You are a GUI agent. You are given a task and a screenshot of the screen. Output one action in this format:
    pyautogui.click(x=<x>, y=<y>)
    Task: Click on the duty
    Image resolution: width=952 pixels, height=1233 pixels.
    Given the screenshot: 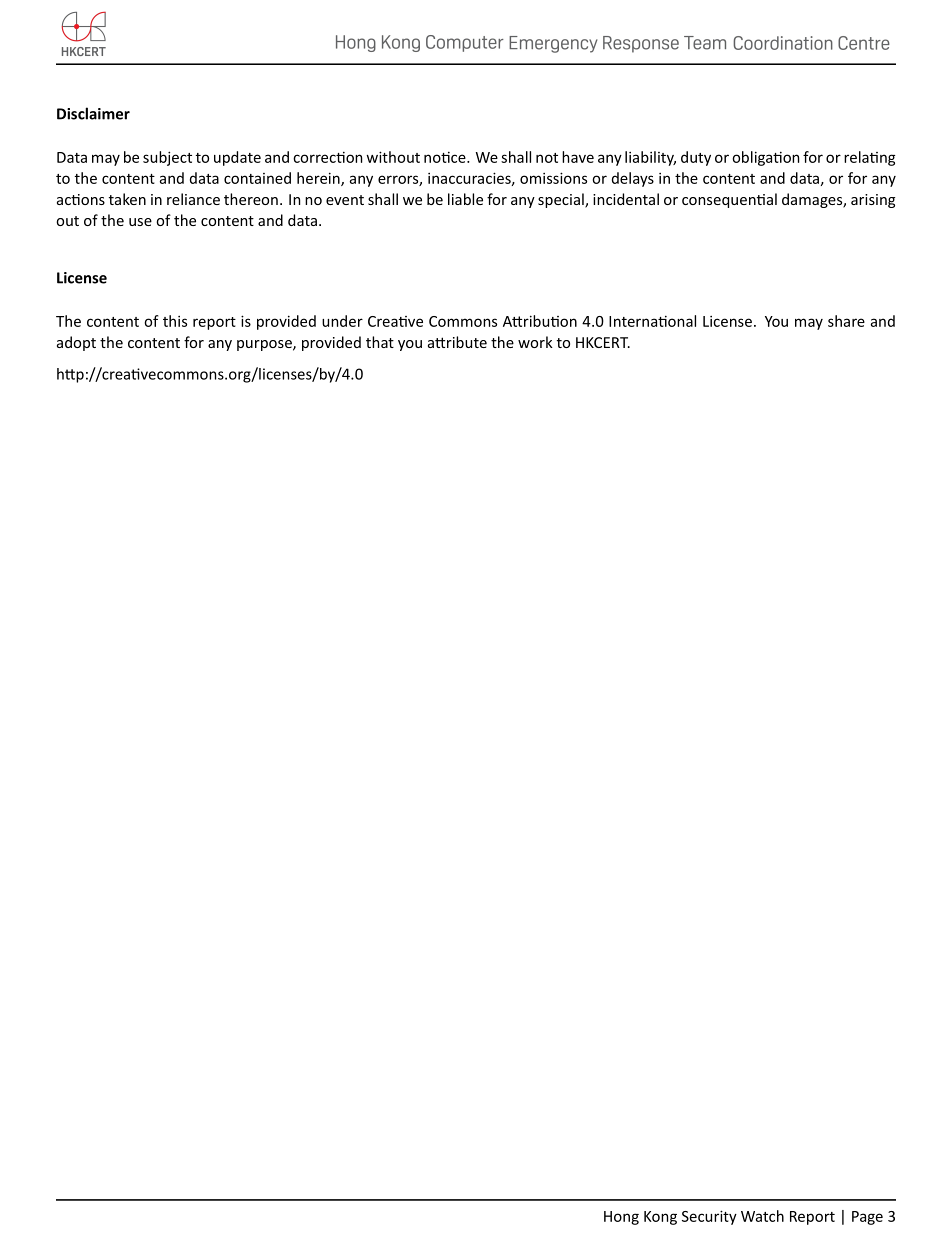 What is the action you would take?
    pyautogui.click(x=696, y=158)
